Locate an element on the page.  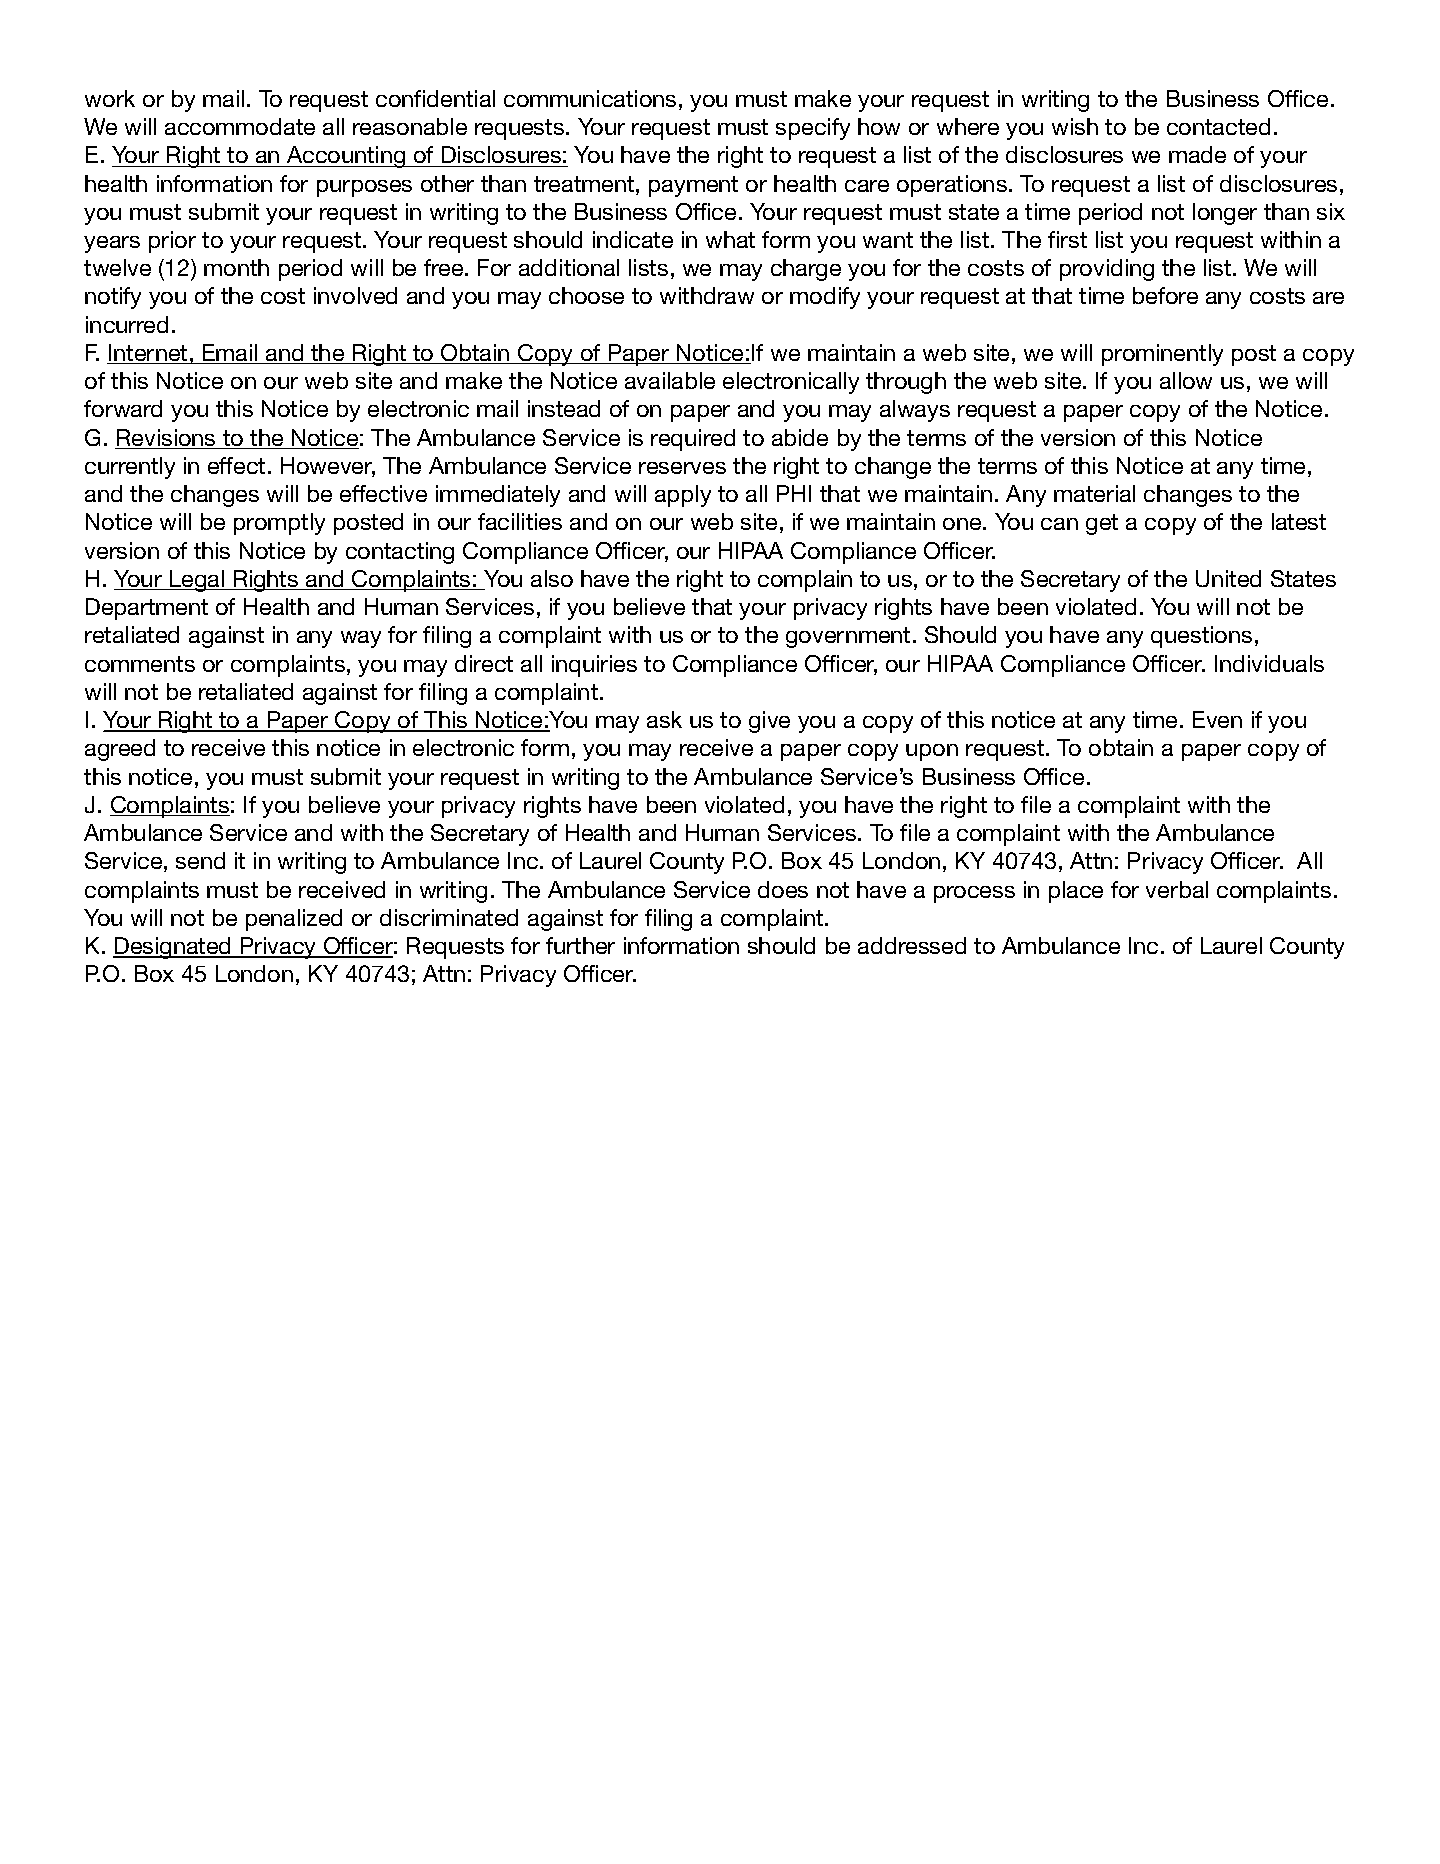
before is located at coordinates (1165, 295).
